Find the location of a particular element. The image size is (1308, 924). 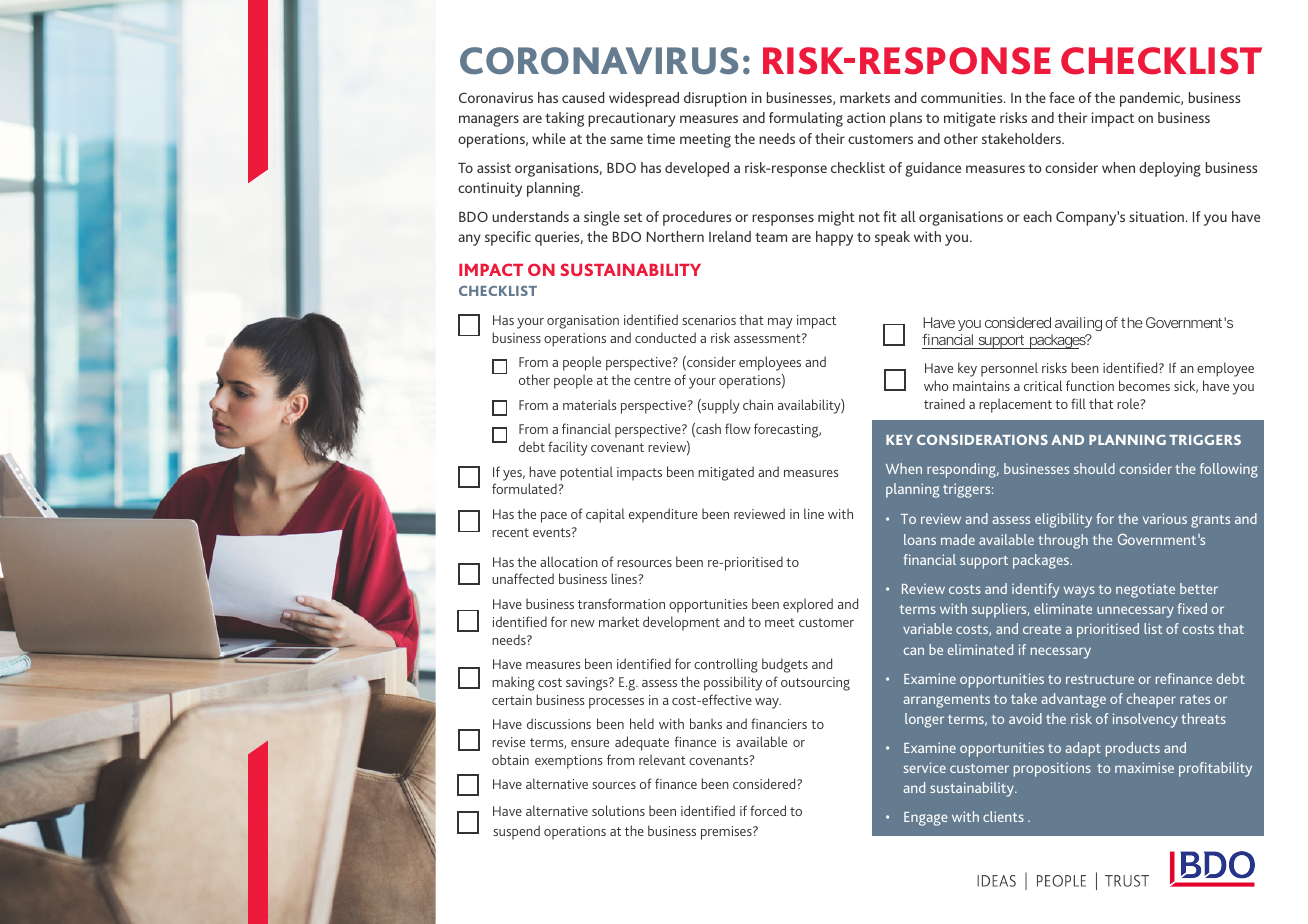

flow is located at coordinates (738, 428).
